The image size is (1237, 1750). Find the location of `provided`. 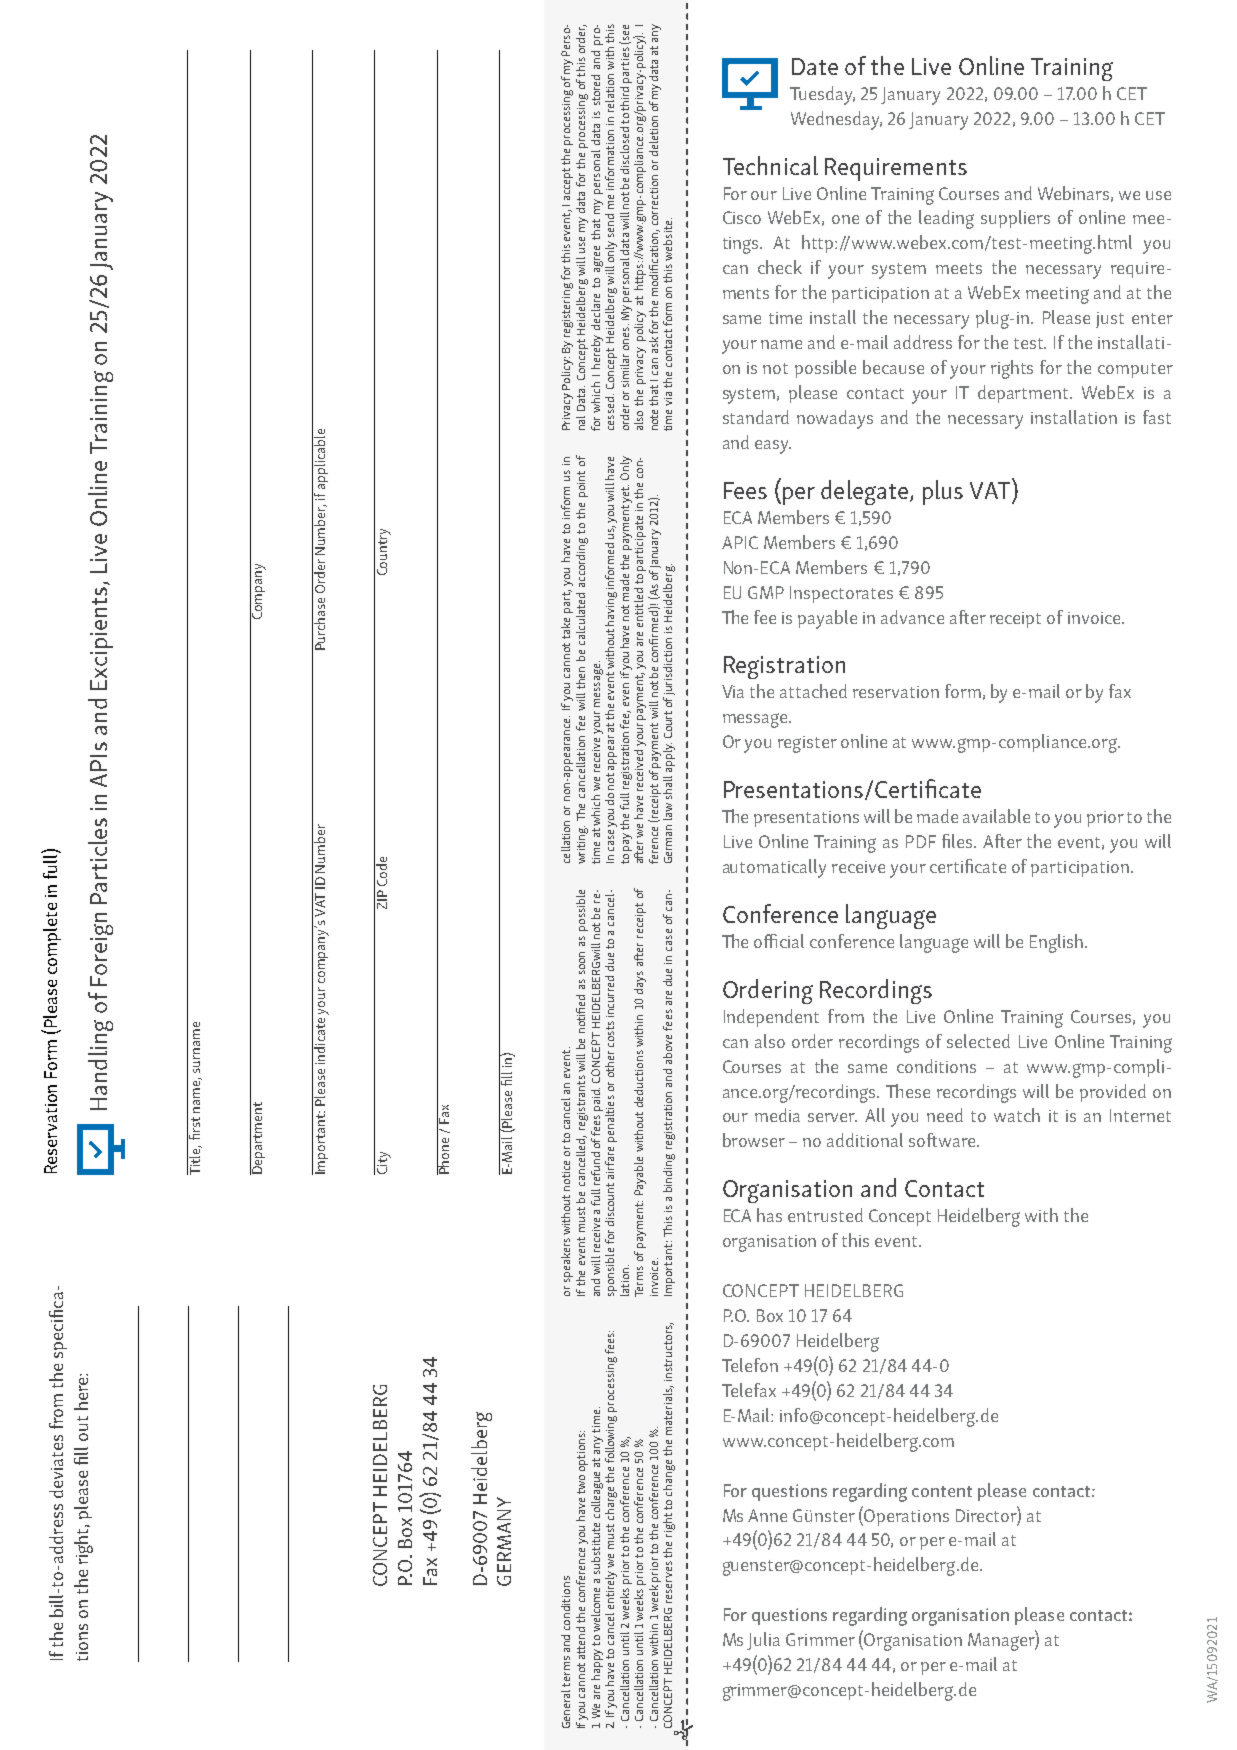

provided is located at coordinates (1113, 1093).
